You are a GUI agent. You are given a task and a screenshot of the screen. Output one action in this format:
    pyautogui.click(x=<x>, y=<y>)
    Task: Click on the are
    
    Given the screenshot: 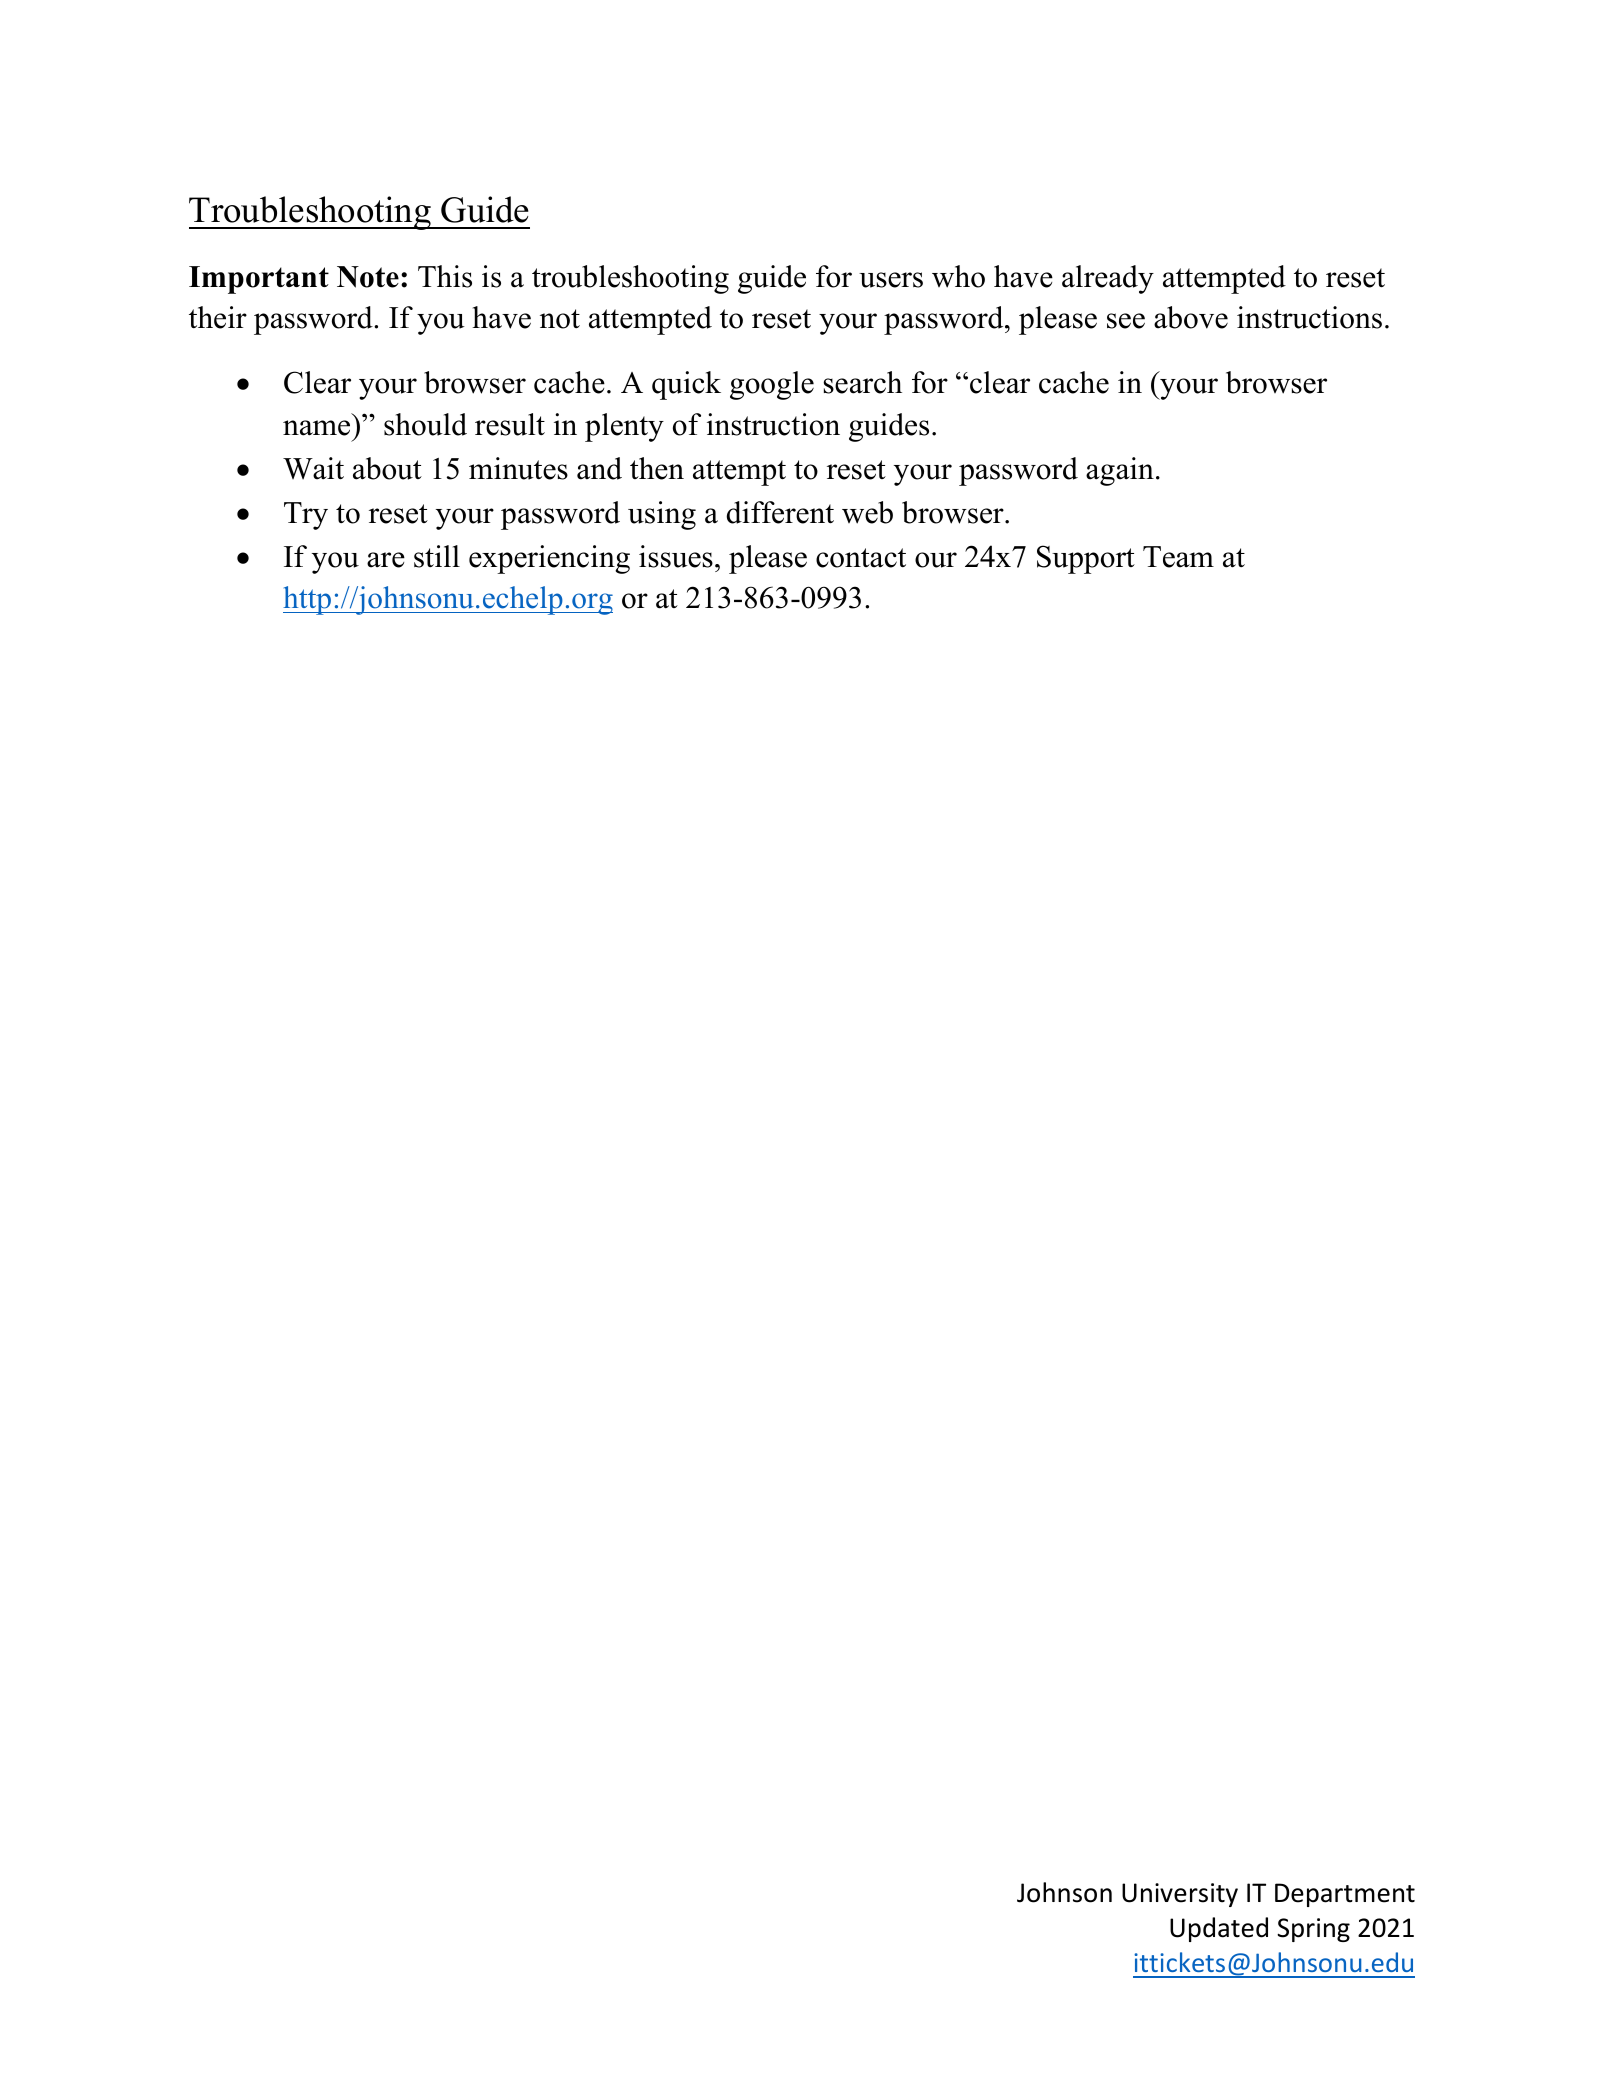 What is the action you would take?
    pyautogui.click(x=386, y=560)
